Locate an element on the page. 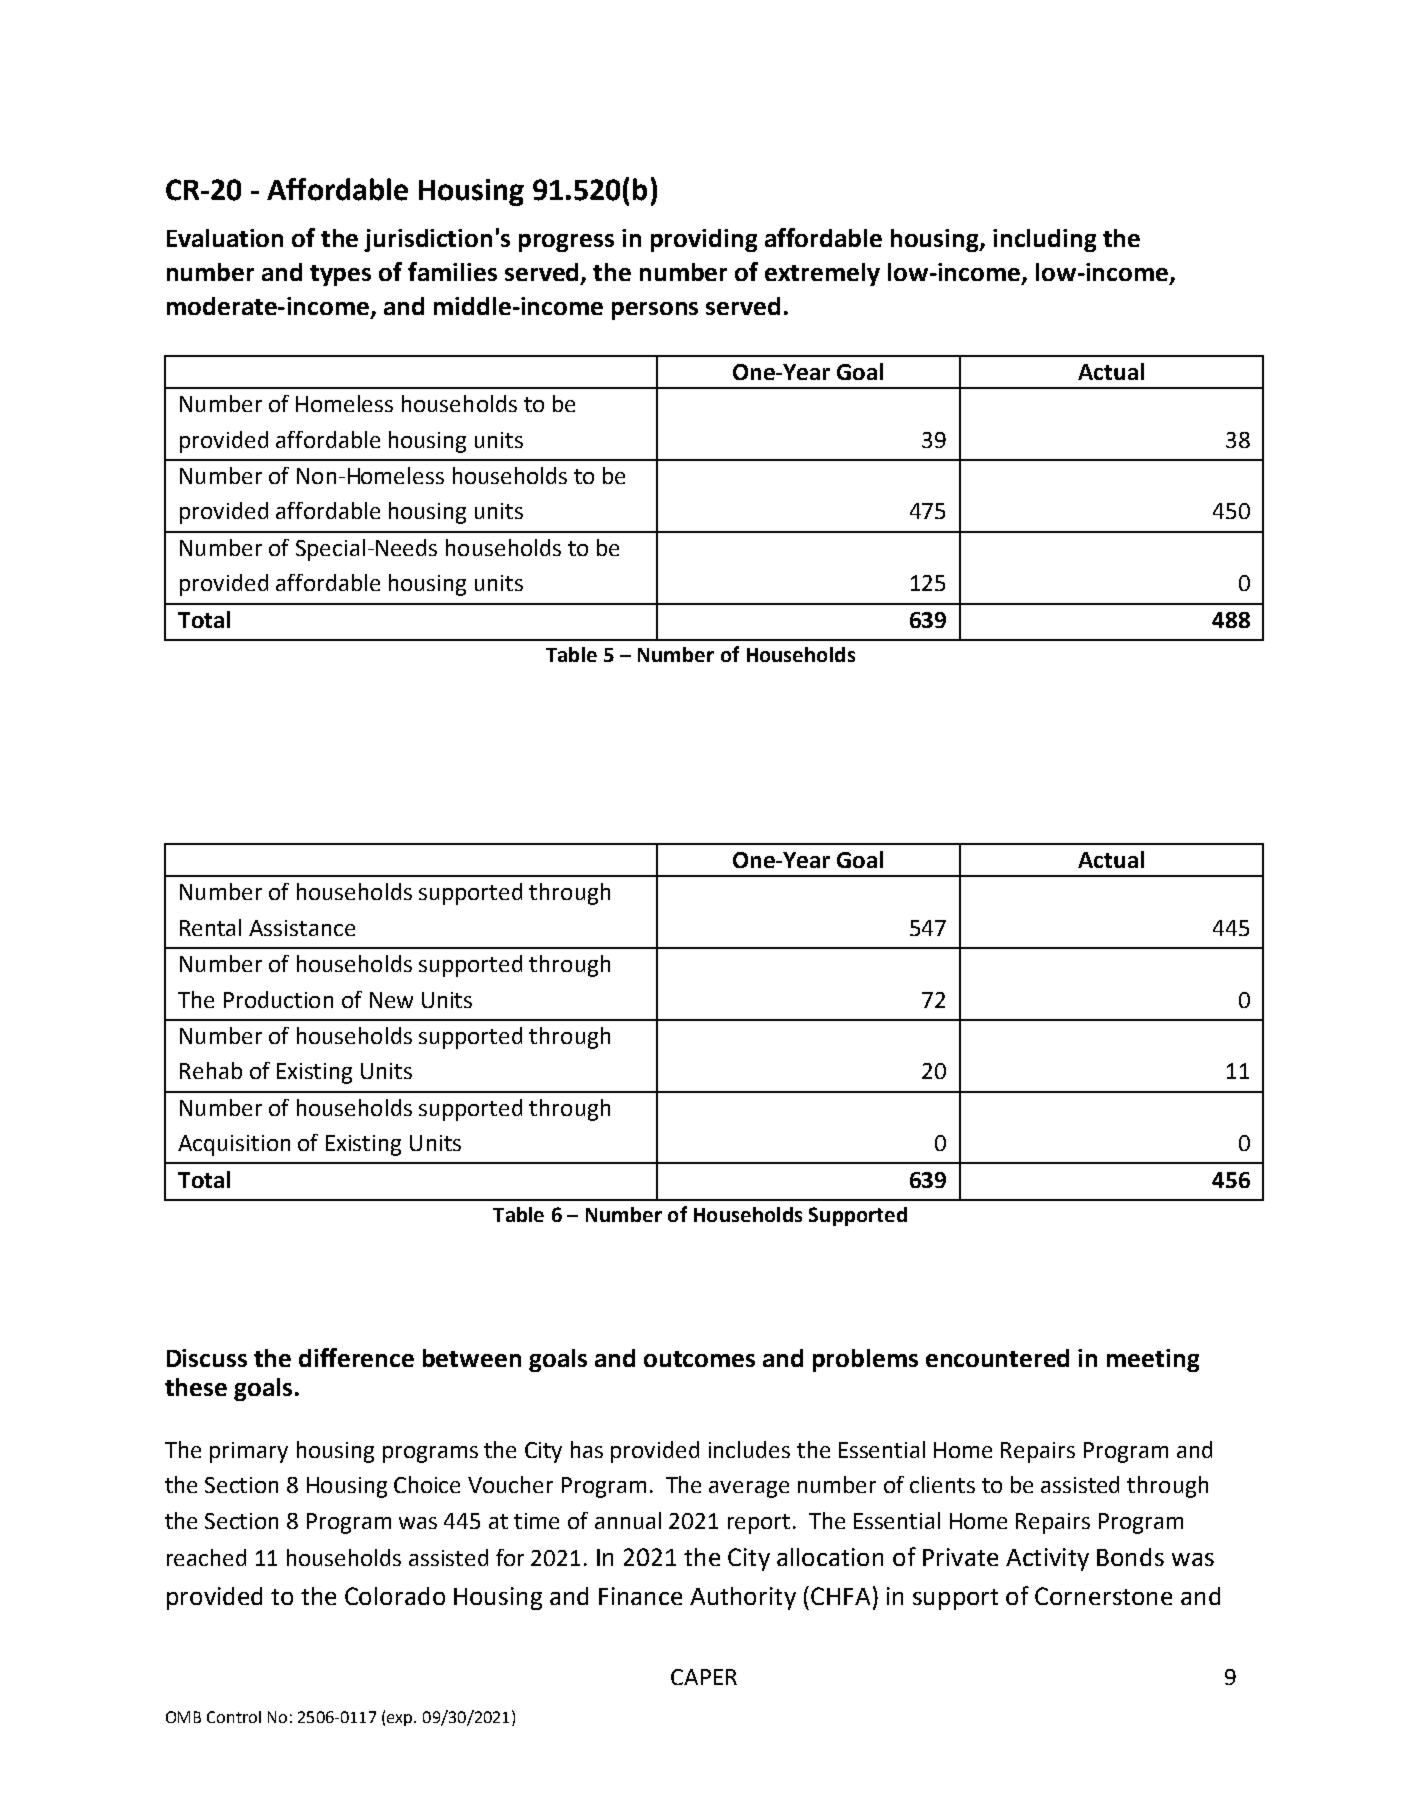 The image size is (1402, 1814). types is located at coordinates (340, 275).
